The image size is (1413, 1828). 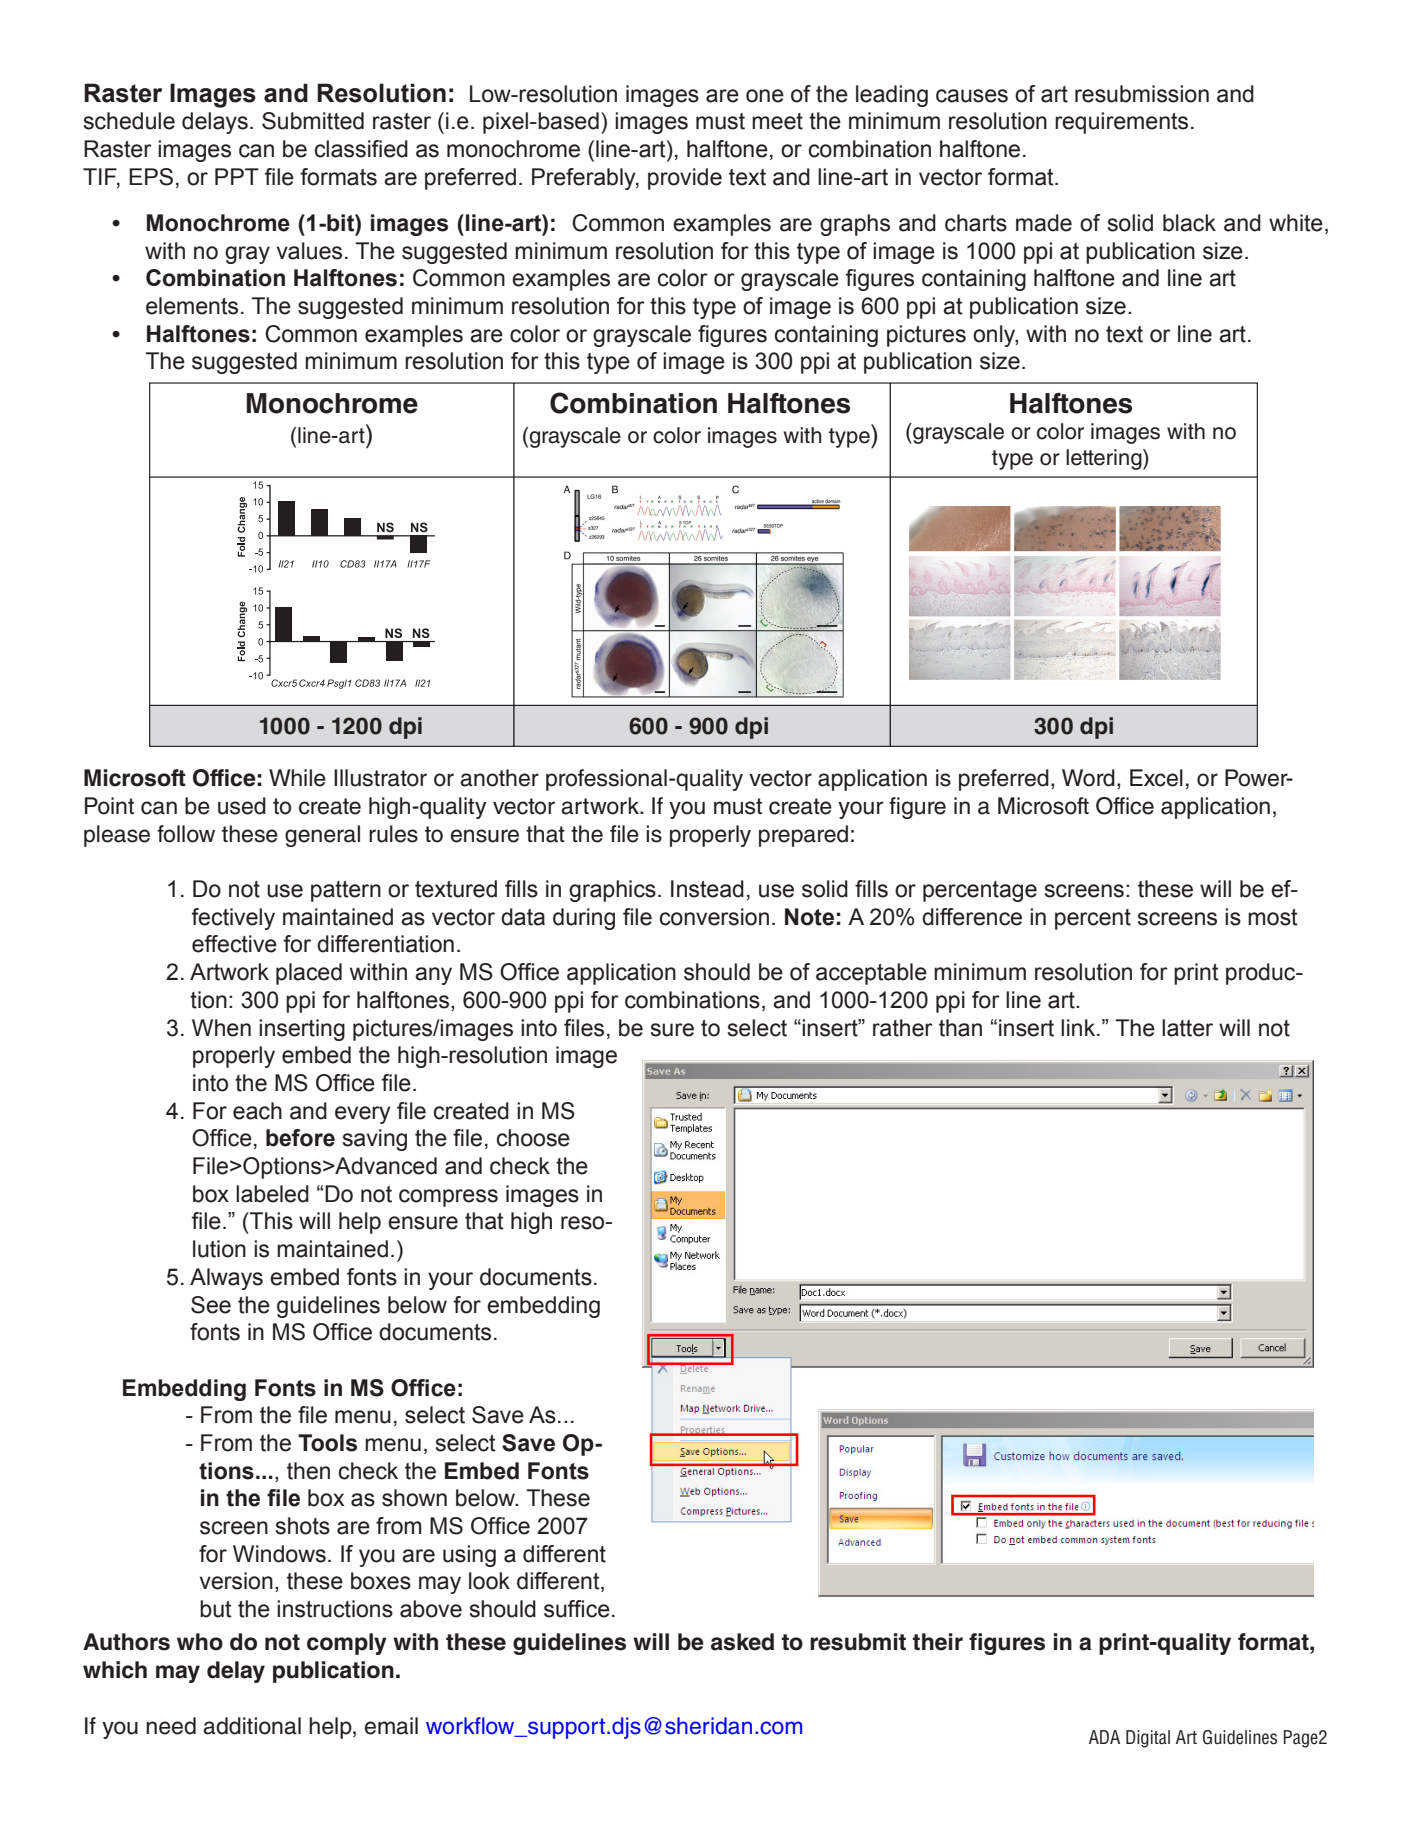 I want to click on PPT, so click(x=237, y=176).
